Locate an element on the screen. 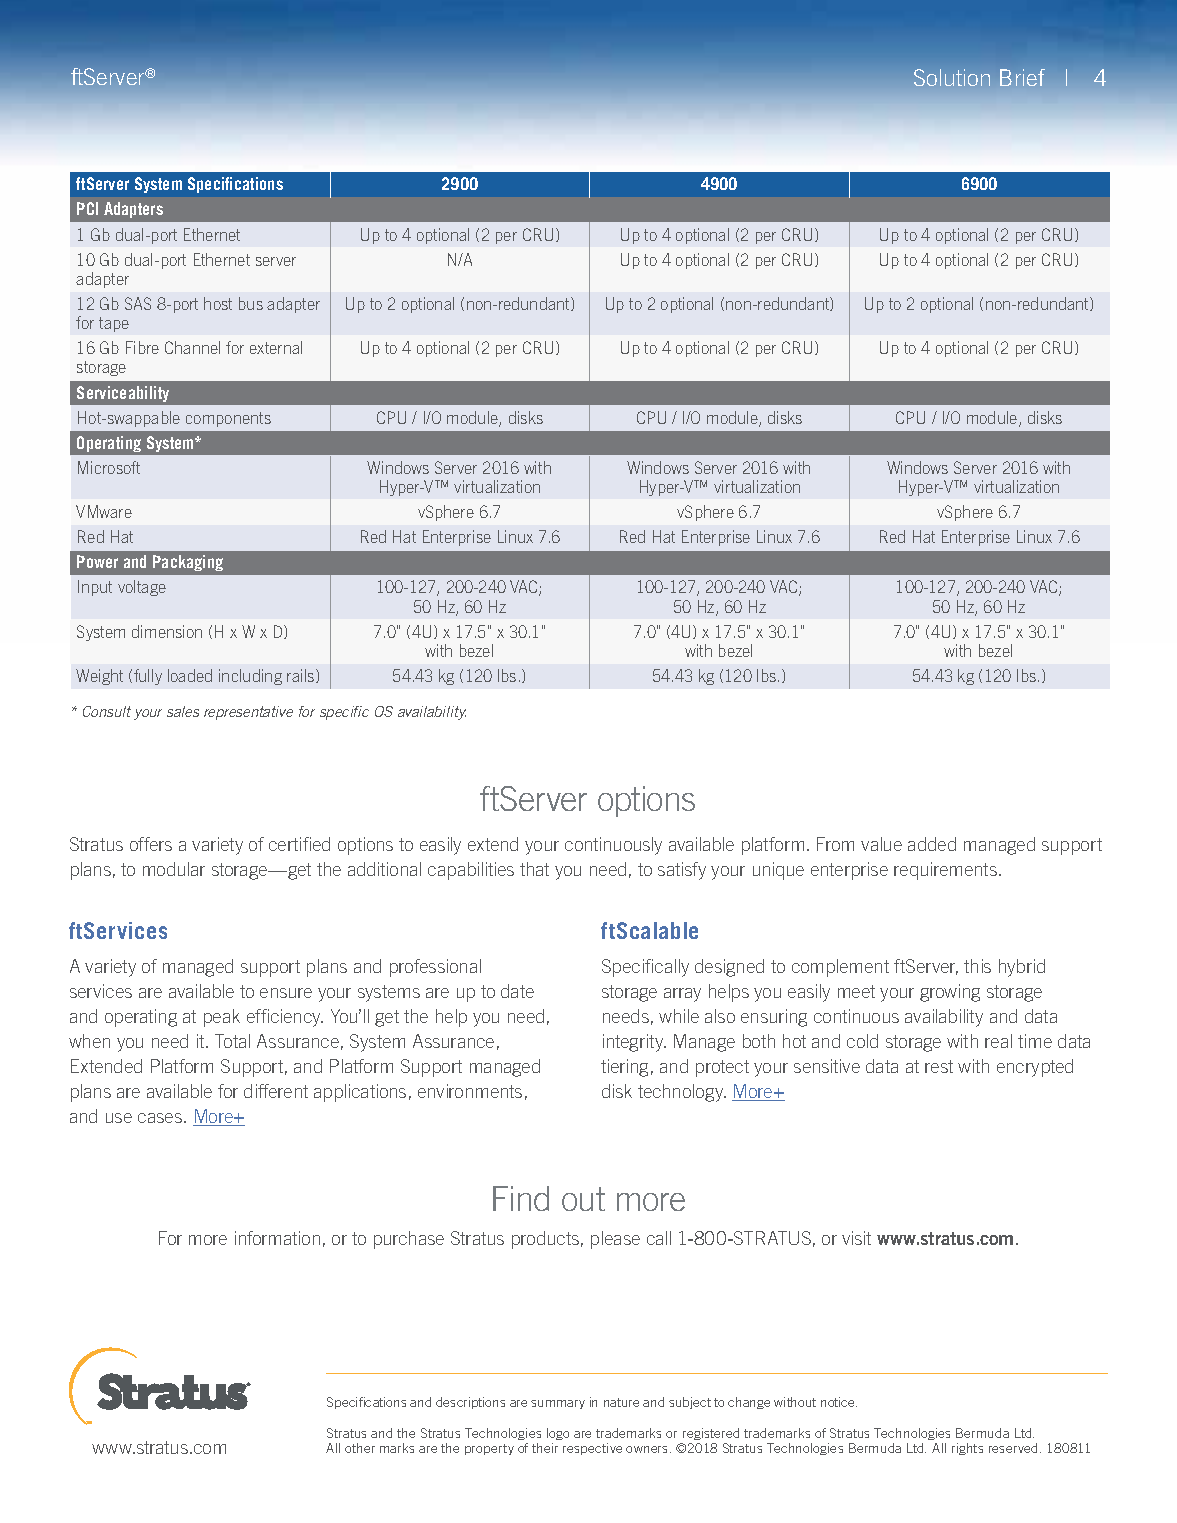 The height and width of the screenshot is (1523, 1177). PCI is located at coordinates (87, 208).
